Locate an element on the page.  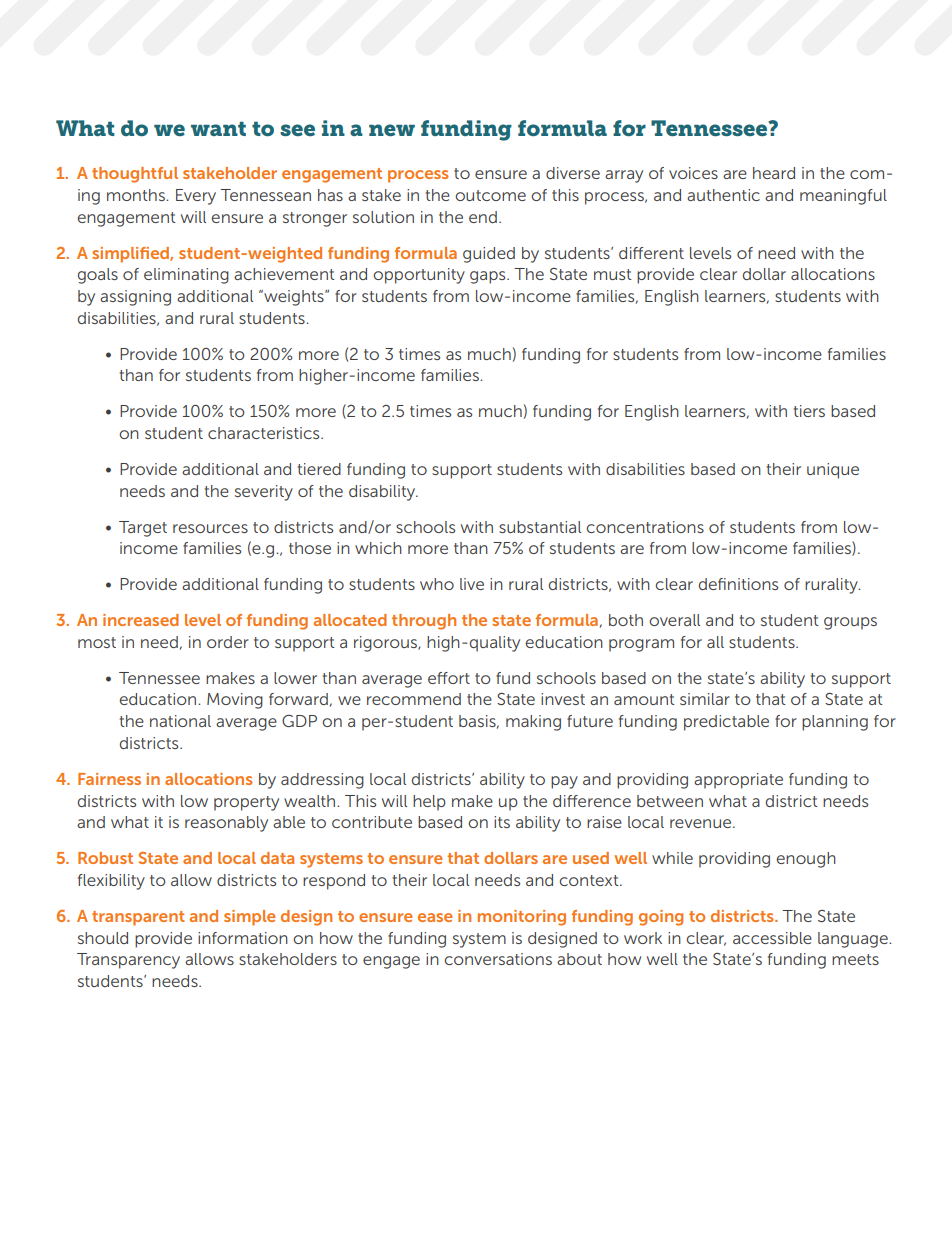
tiered is located at coordinates (319, 469).
